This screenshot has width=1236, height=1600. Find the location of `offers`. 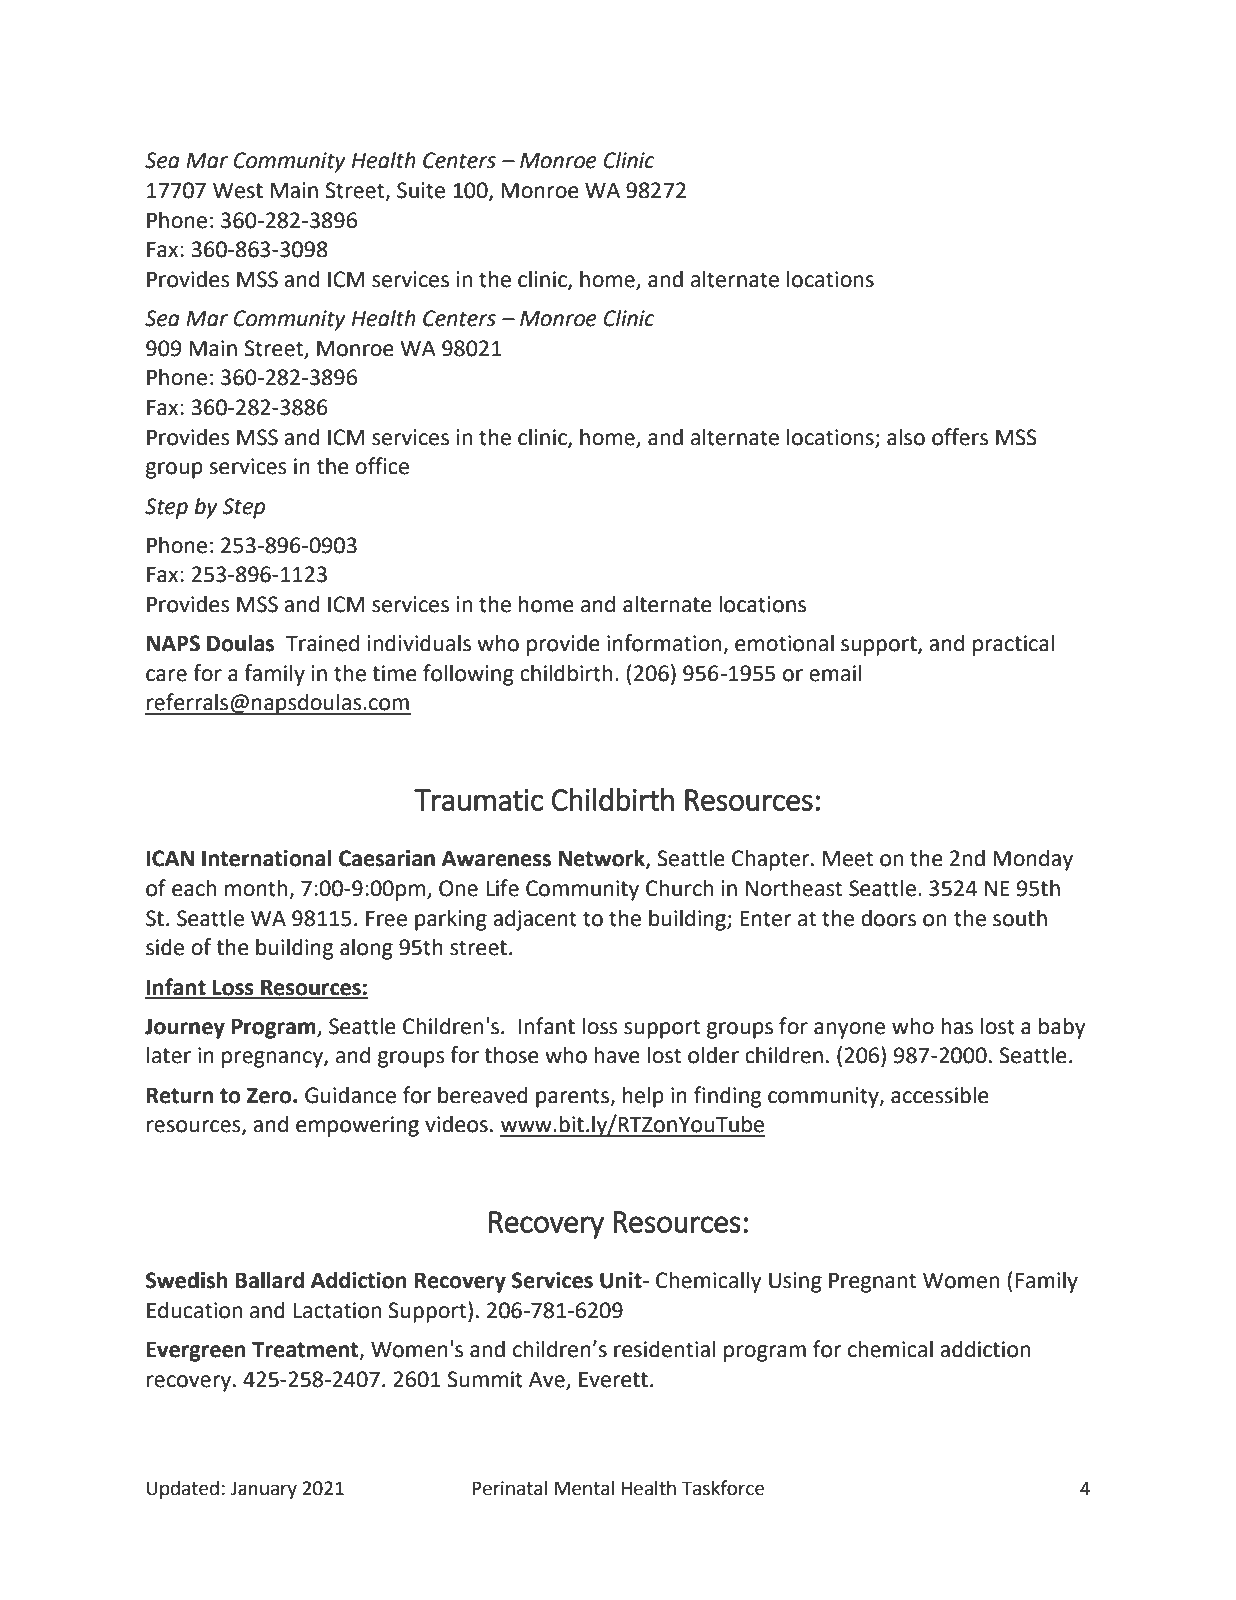

offers is located at coordinates (960, 437).
